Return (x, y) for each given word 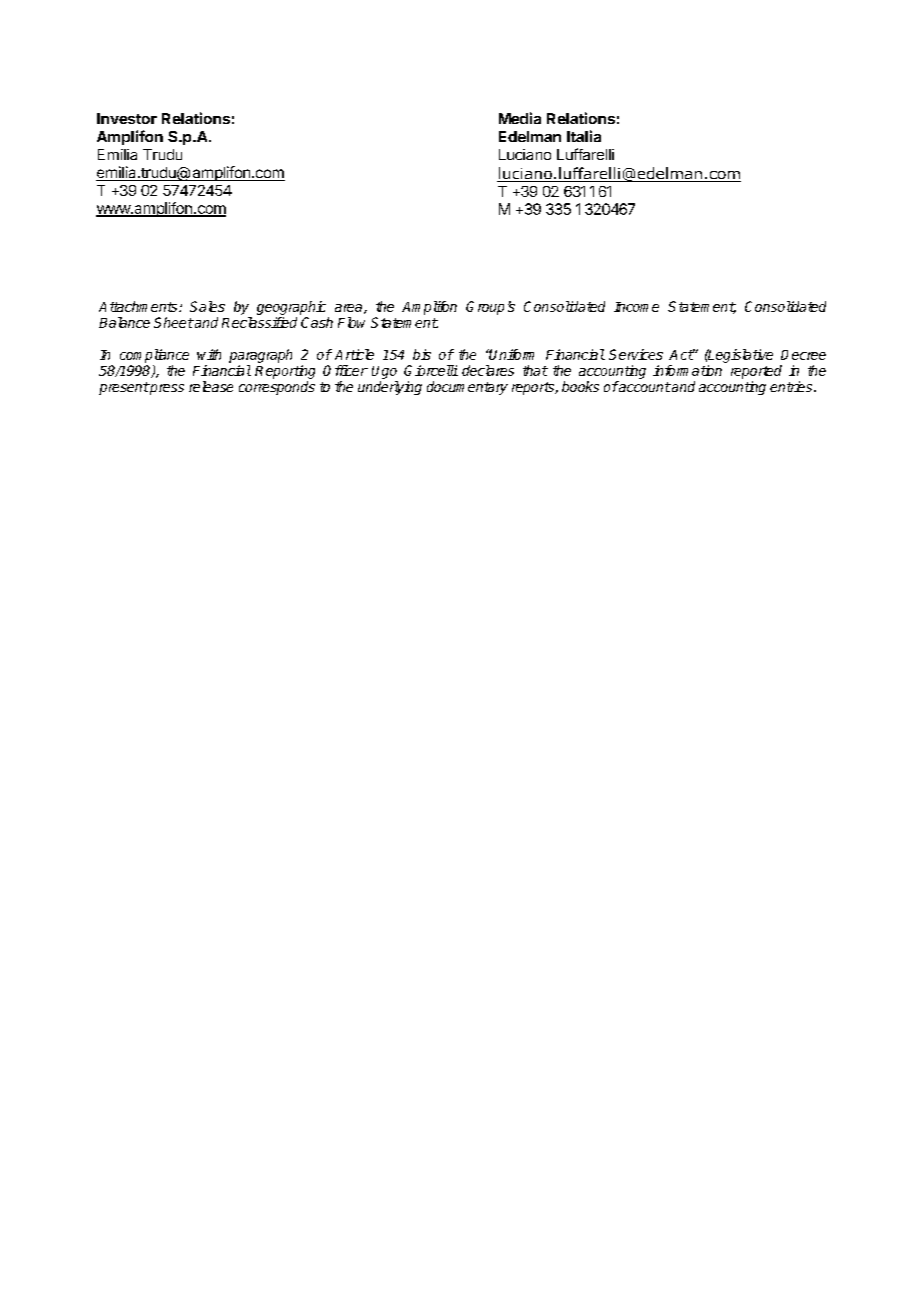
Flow (351, 322)
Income (636, 307)
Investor (127, 118)
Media (520, 118)
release (211, 386)
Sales (207, 306)
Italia (584, 136)
